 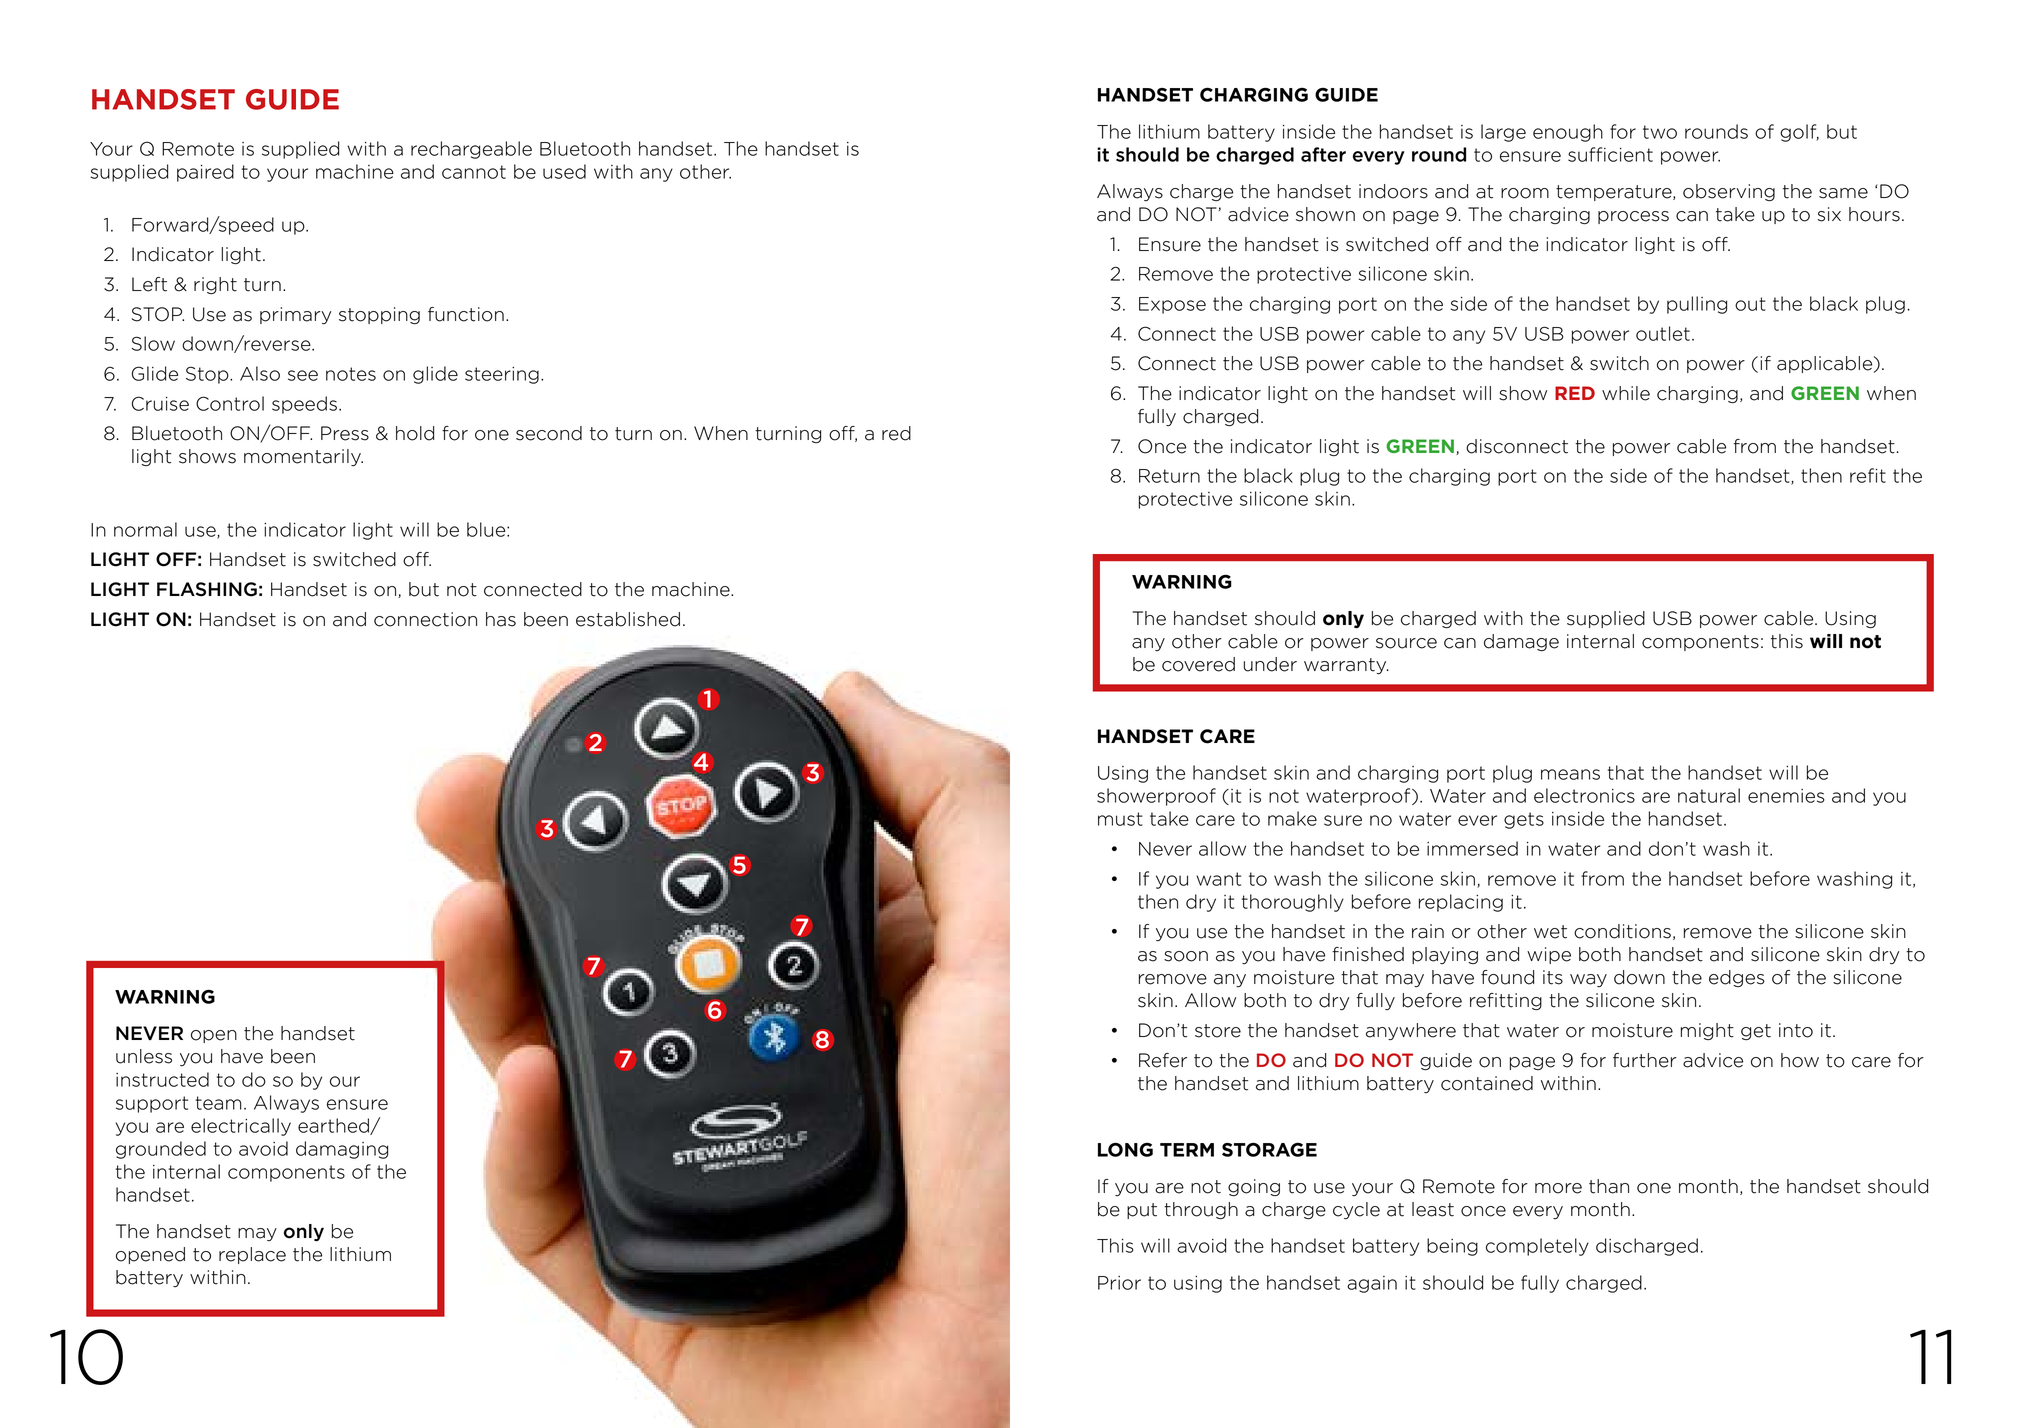 What do you see at coordinates (1119, 1283) in the screenshot?
I see `Prior` at bounding box center [1119, 1283].
